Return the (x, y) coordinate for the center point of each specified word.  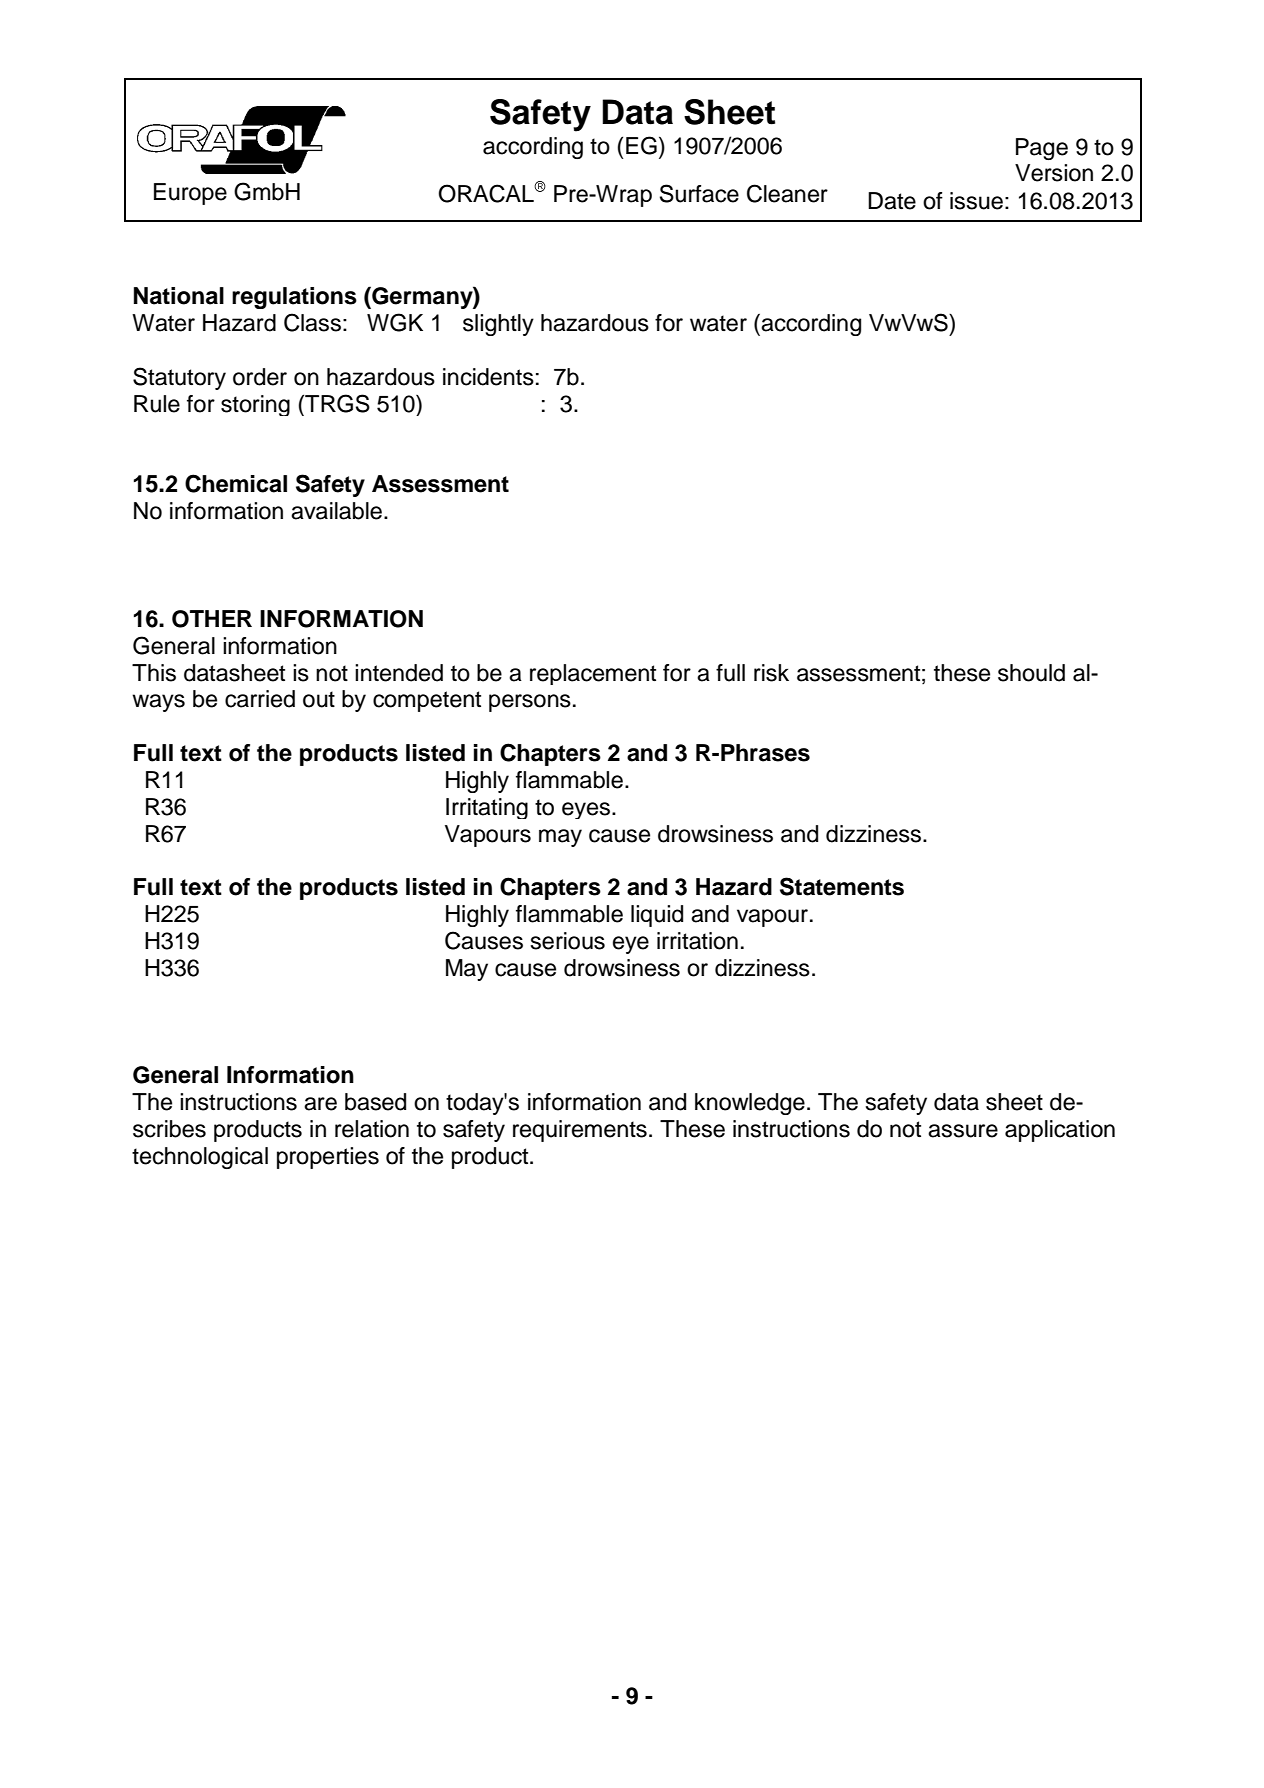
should (1031, 673)
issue (976, 201)
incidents (488, 377)
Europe (190, 194)
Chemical (236, 483)
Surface (699, 193)
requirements (580, 1131)
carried (260, 699)
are (320, 1104)
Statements (842, 886)
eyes (586, 810)
